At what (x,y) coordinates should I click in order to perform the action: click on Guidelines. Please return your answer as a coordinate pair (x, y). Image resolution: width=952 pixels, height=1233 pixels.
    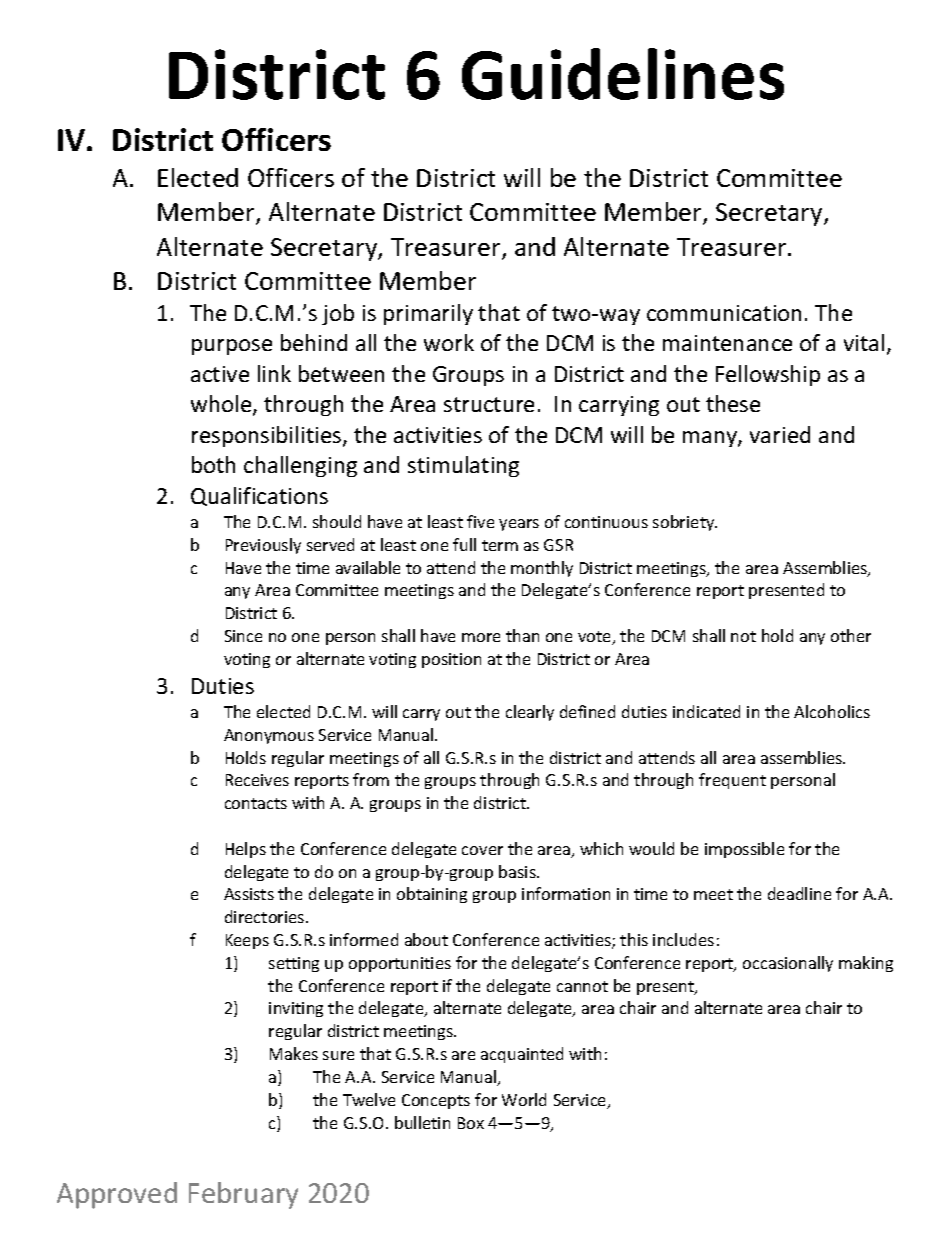
    Looking at the image, I should click on (623, 74).
